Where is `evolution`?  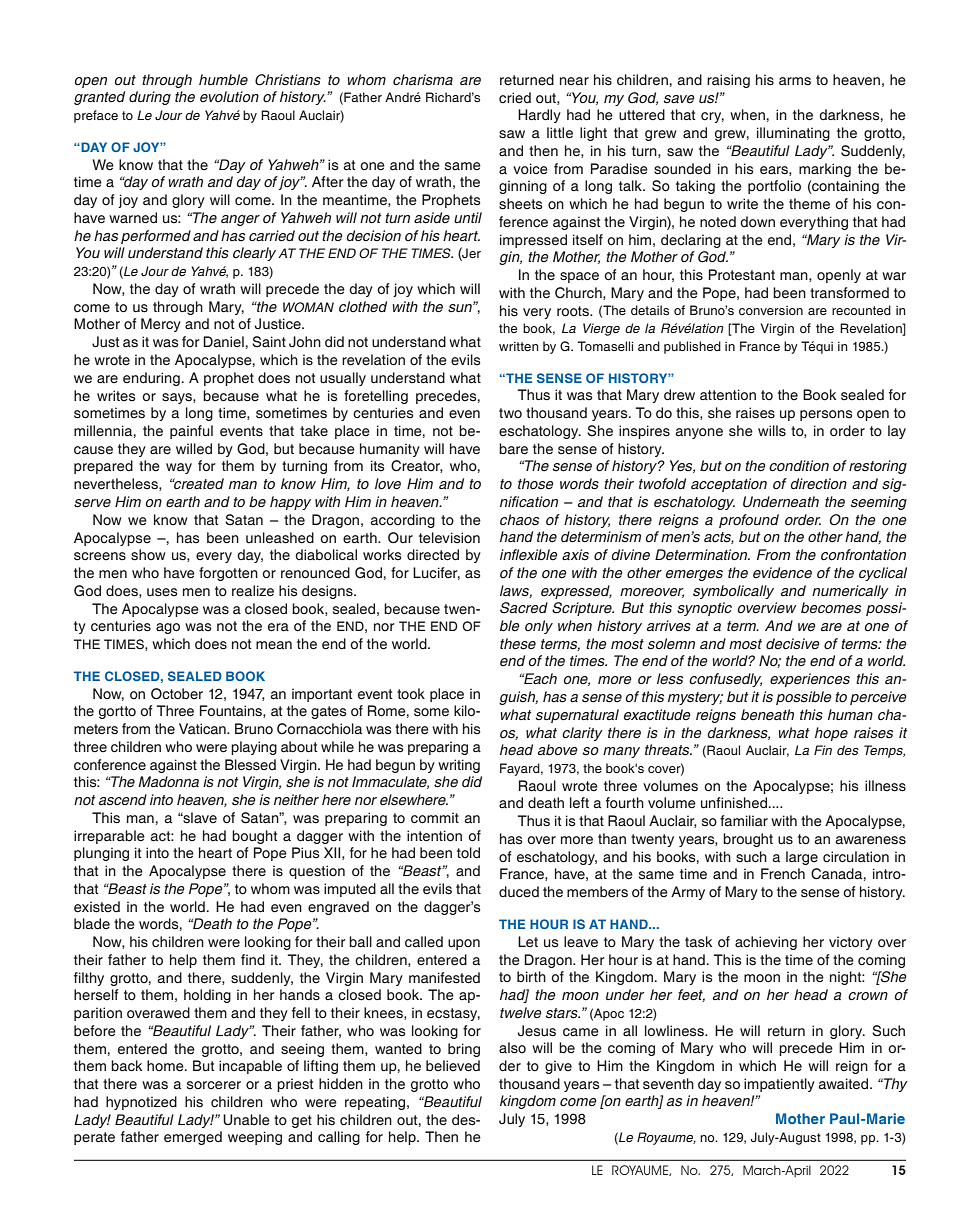
evolution is located at coordinates (229, 97).
